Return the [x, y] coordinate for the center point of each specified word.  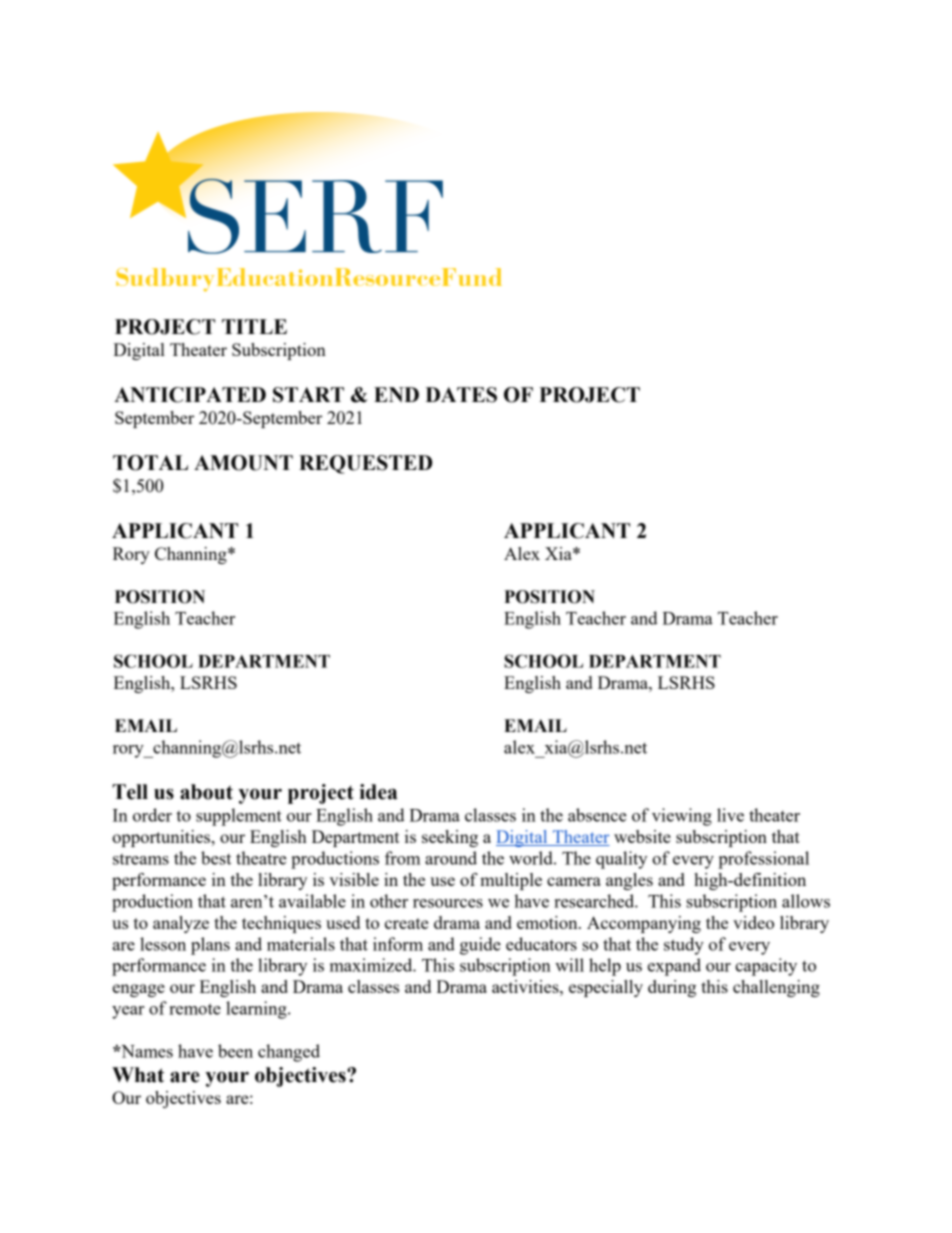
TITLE [254, 326]
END [396, 394]
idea [378, 792]
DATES [461, 395]
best [216, 858]
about [206, 792]
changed [289, 1053]
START [308, 395]
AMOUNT [243, 463]
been [235, 1051]
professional [763, 860]
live [730, 815]
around [451, 858]
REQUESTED [365, 464]
